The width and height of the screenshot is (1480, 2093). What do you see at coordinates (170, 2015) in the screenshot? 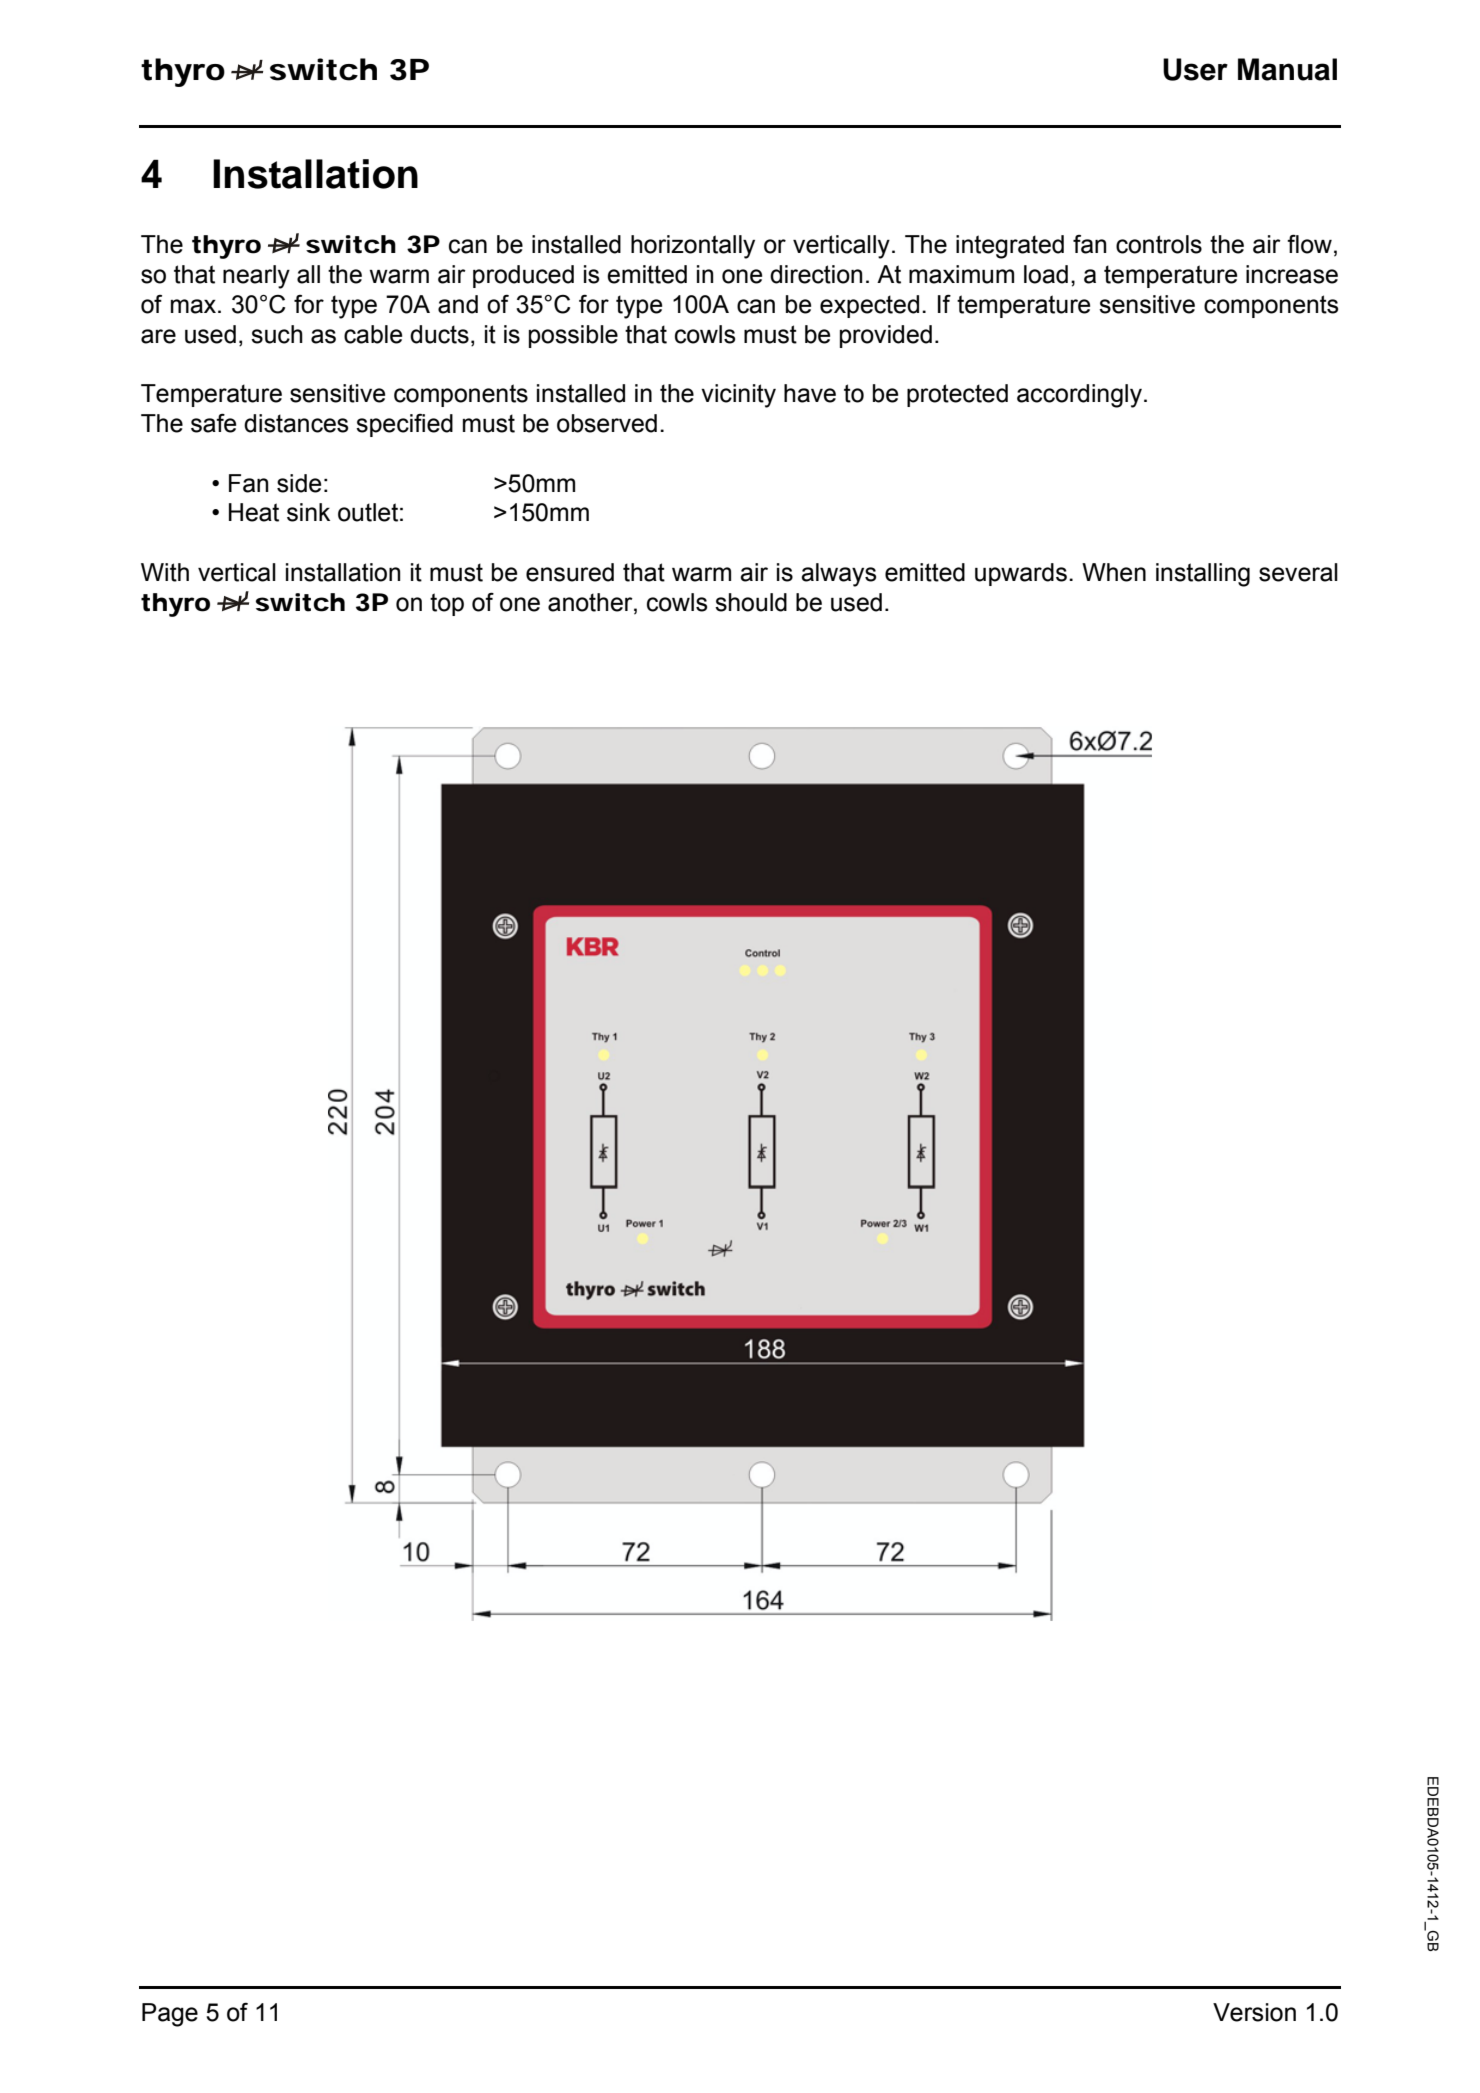
I see `Page` at bounding box center [170, 2015].
